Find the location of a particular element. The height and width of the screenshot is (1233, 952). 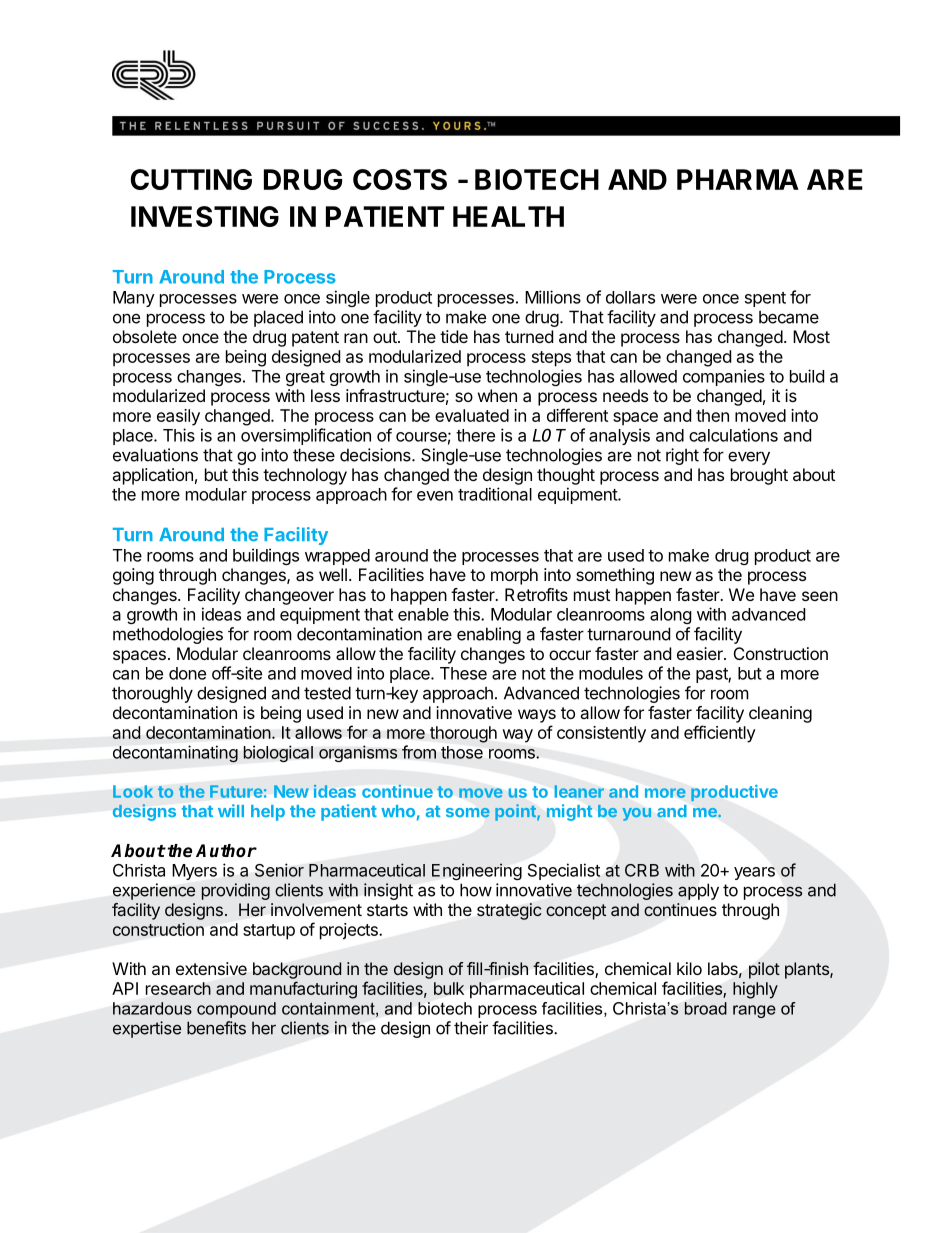

enable is located at coordinates (423, 614).
